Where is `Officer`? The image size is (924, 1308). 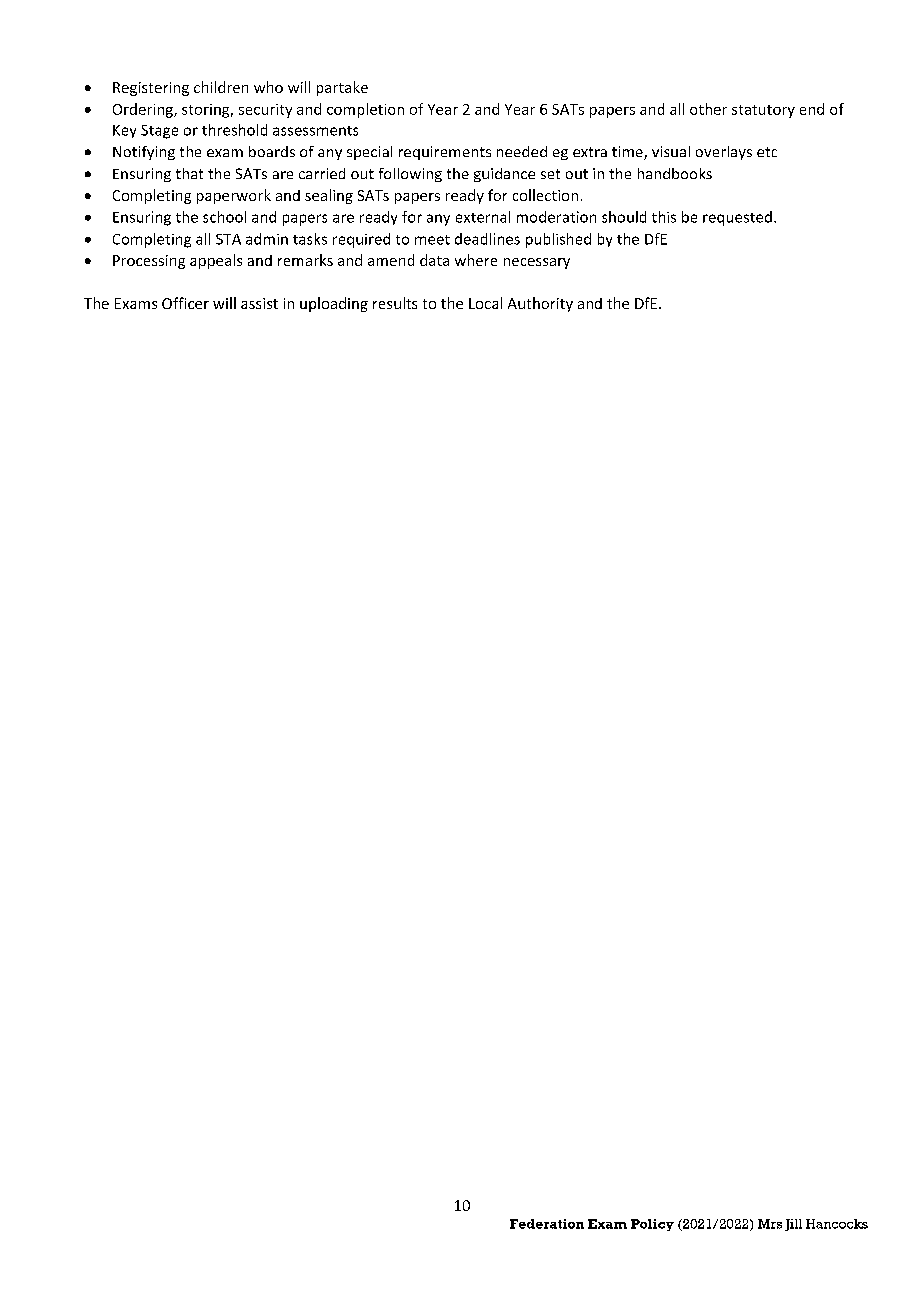 Officer is located at coordinates (185, 303).
